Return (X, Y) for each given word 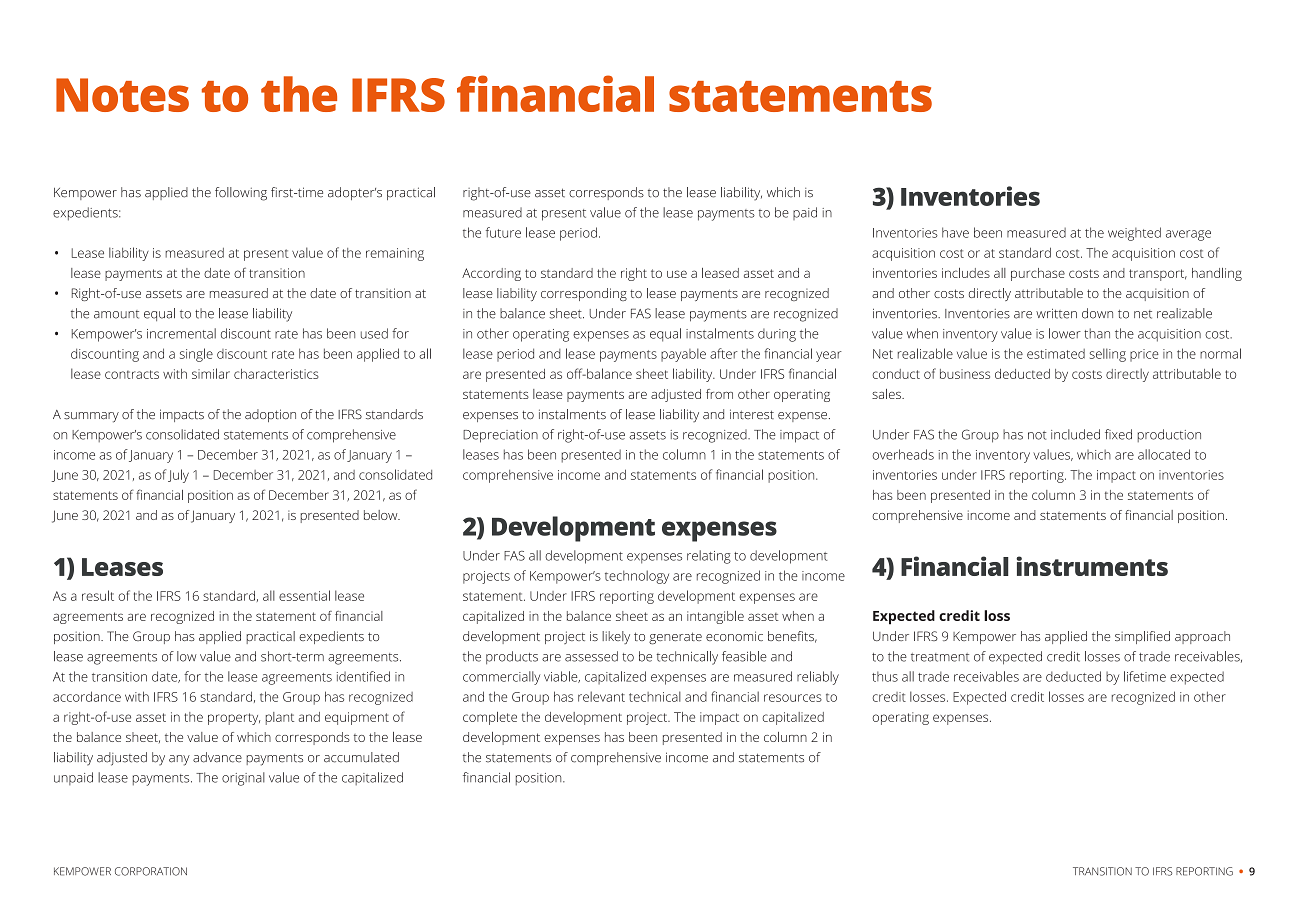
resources (793, 698)
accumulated (361, 757)
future (503, 232)
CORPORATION (151, 871)
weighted (1134, 234)
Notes (122, 95)
